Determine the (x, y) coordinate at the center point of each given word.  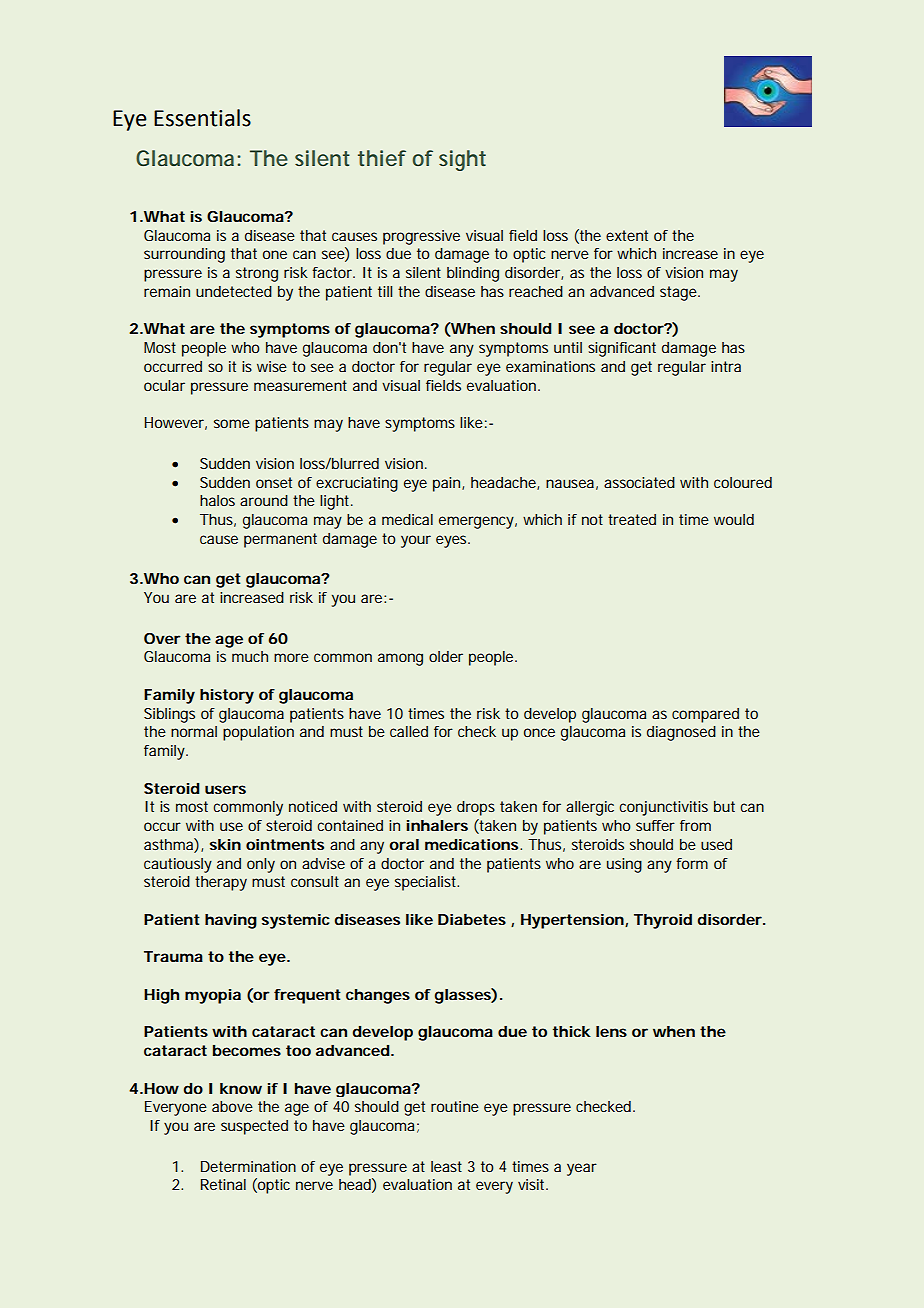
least (446, 1166)
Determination (248, 1166)
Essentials (202, 118)
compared (705, 715)
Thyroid (663, 921)
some (232, 423)
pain (448, 484)
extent (627, 235)
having (231, 921)
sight (462, 160)
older (446, 656)
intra (726, 366)
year (582, 1169)
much (250, 656)
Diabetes (472, 919)
